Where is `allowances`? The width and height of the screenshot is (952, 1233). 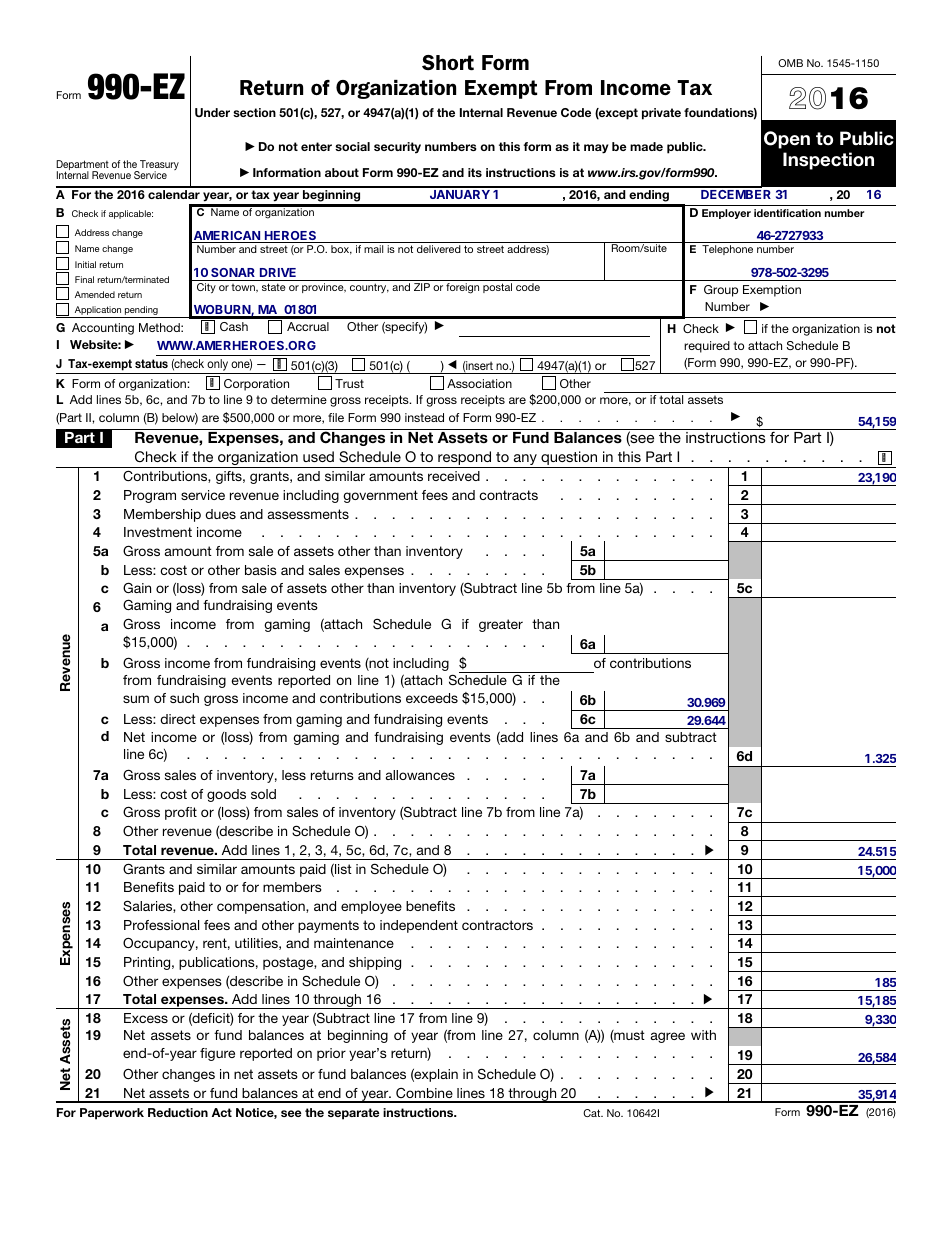
allowances is located at coordinates (420, 775).
